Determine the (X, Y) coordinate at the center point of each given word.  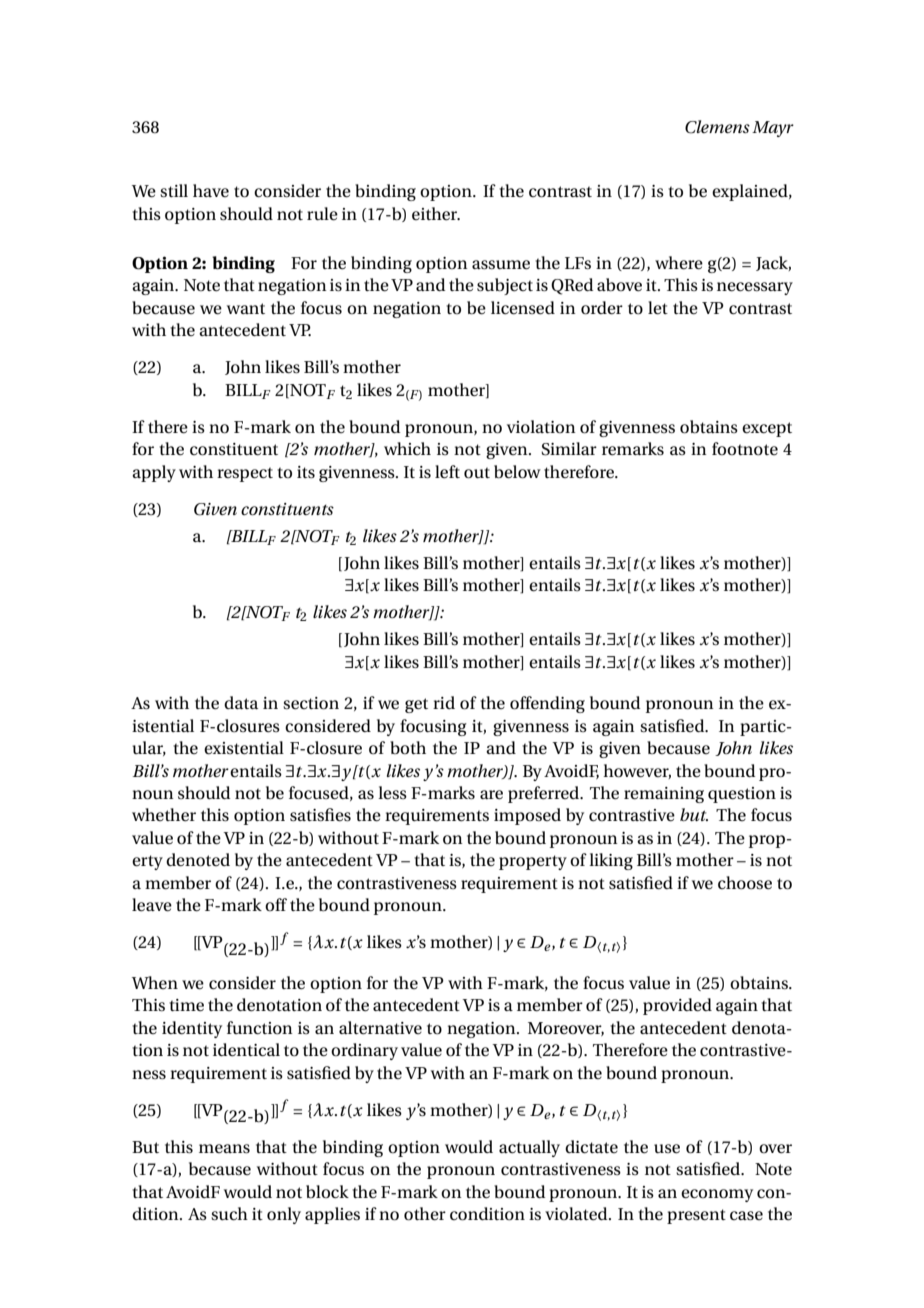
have (211, 190)
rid (444, 702)
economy (717, 1195)
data (241, 702)
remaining (664, 795)
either (436, 214)
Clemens (717, 127)
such (229, 1214)
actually (529, 1148)
